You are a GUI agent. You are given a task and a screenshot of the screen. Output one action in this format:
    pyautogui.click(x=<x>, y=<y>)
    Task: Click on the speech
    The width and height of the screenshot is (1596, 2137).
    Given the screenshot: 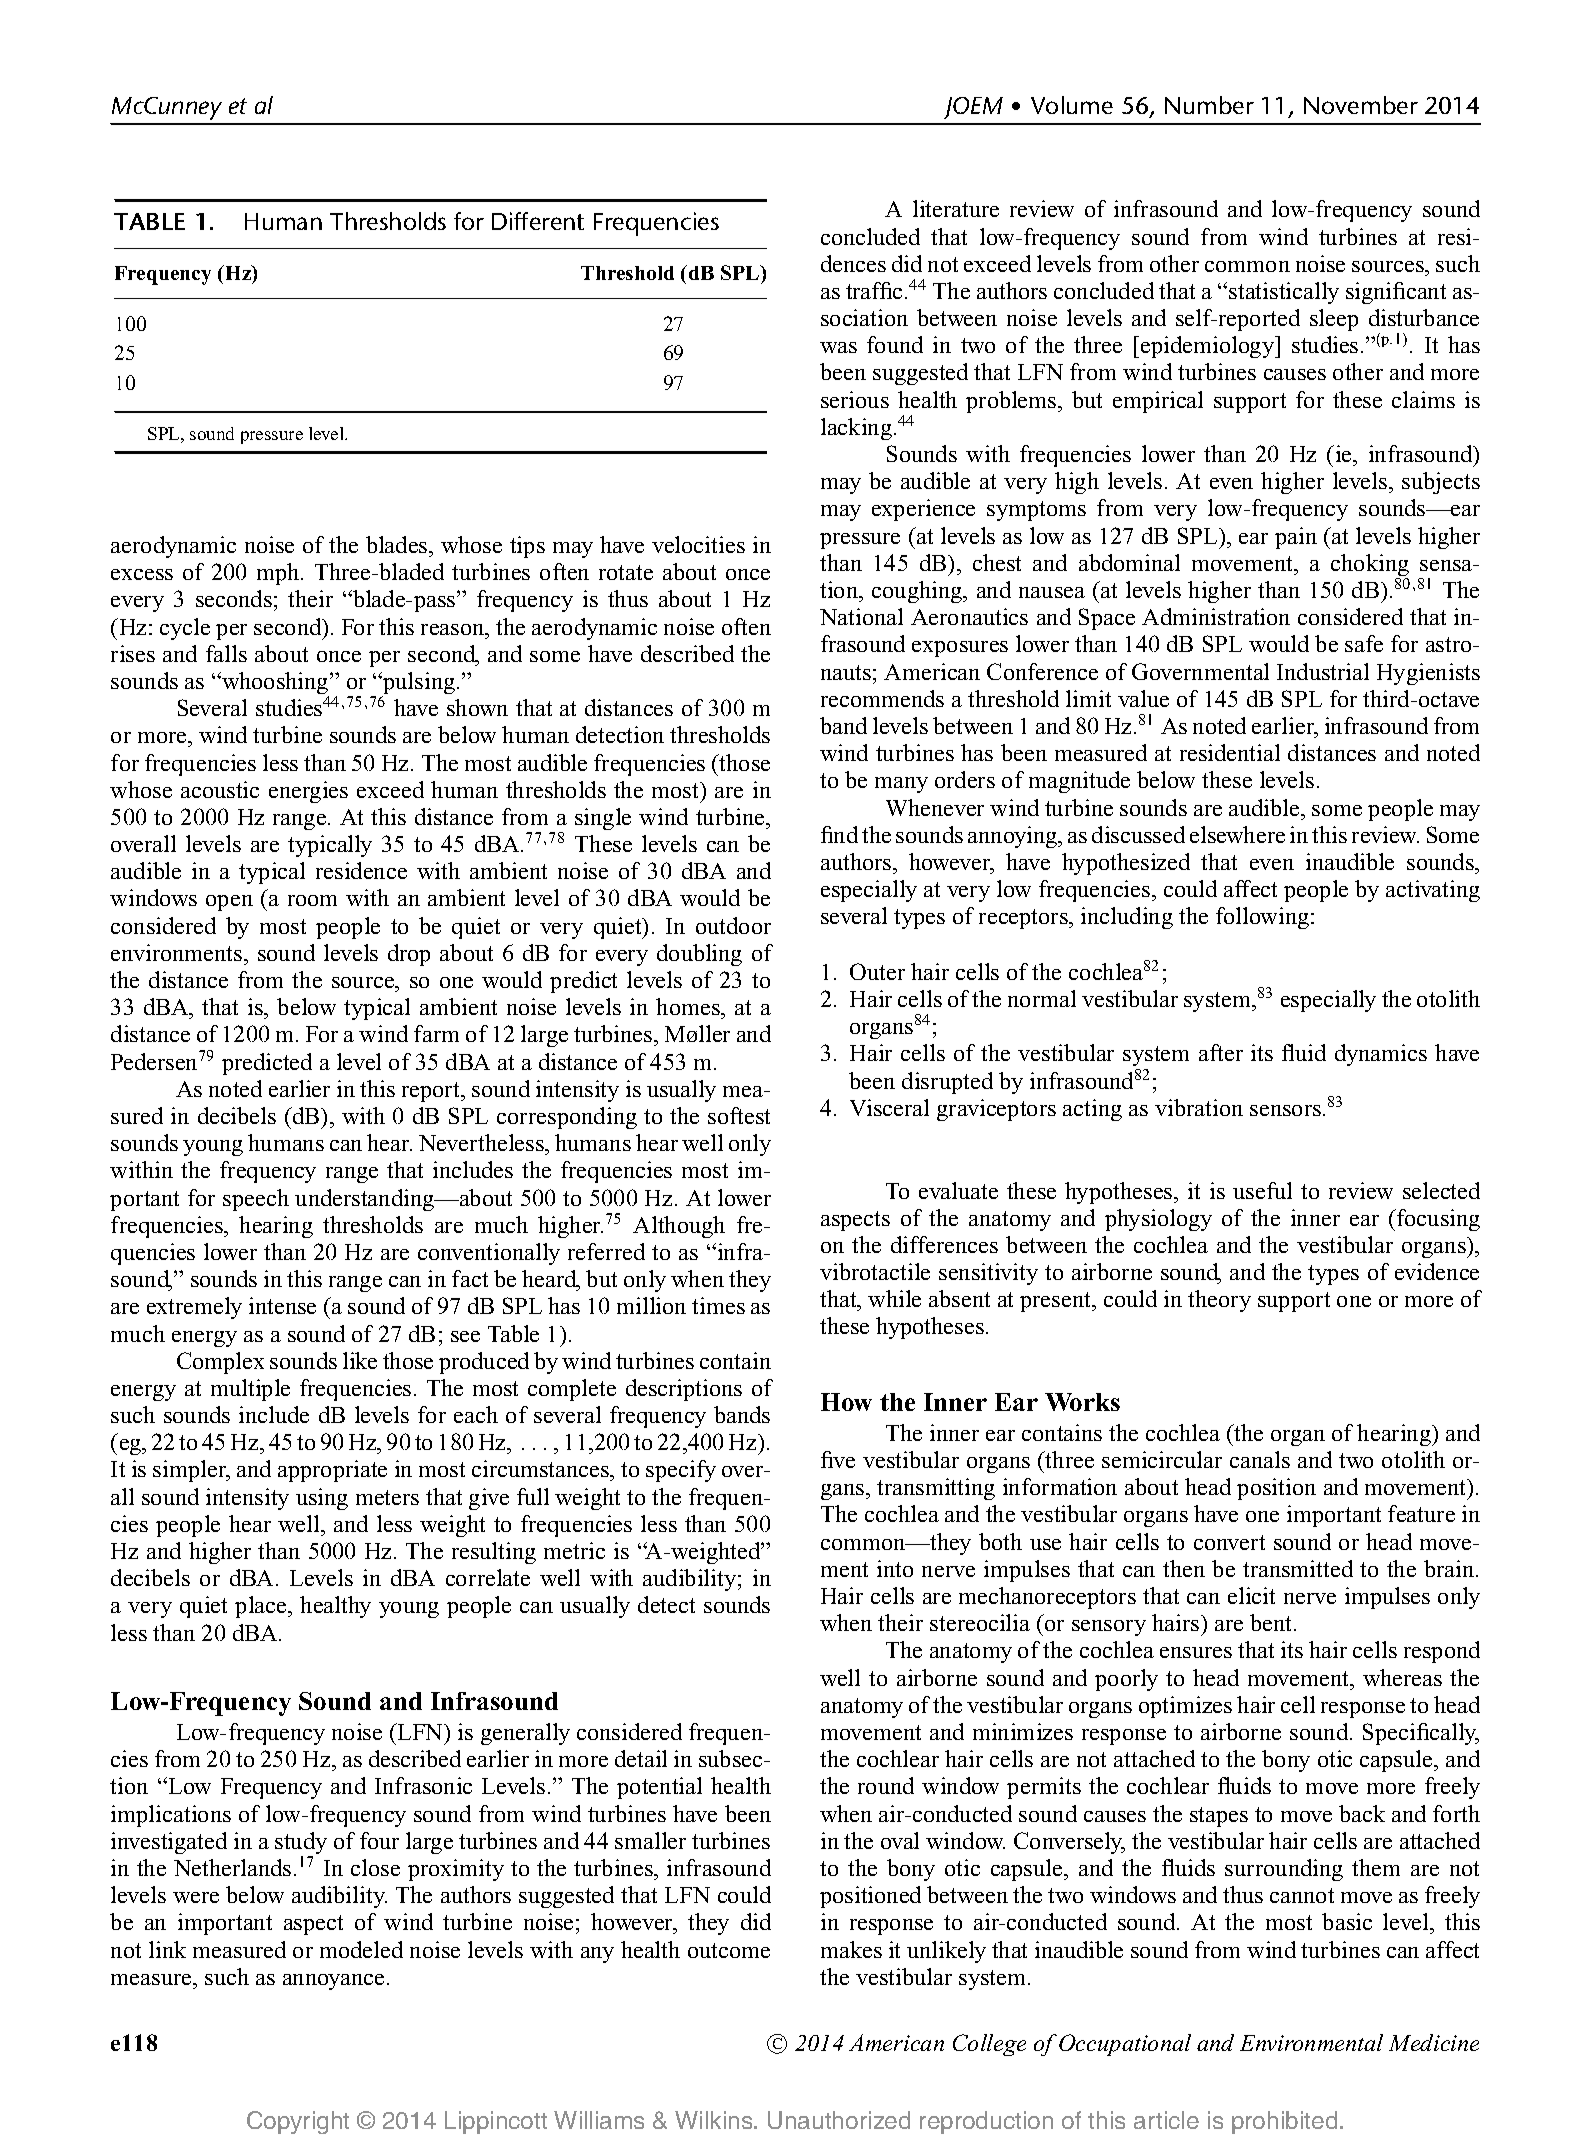 What is the action you would take?
    pyautogui.click(x=256, y=1200)
